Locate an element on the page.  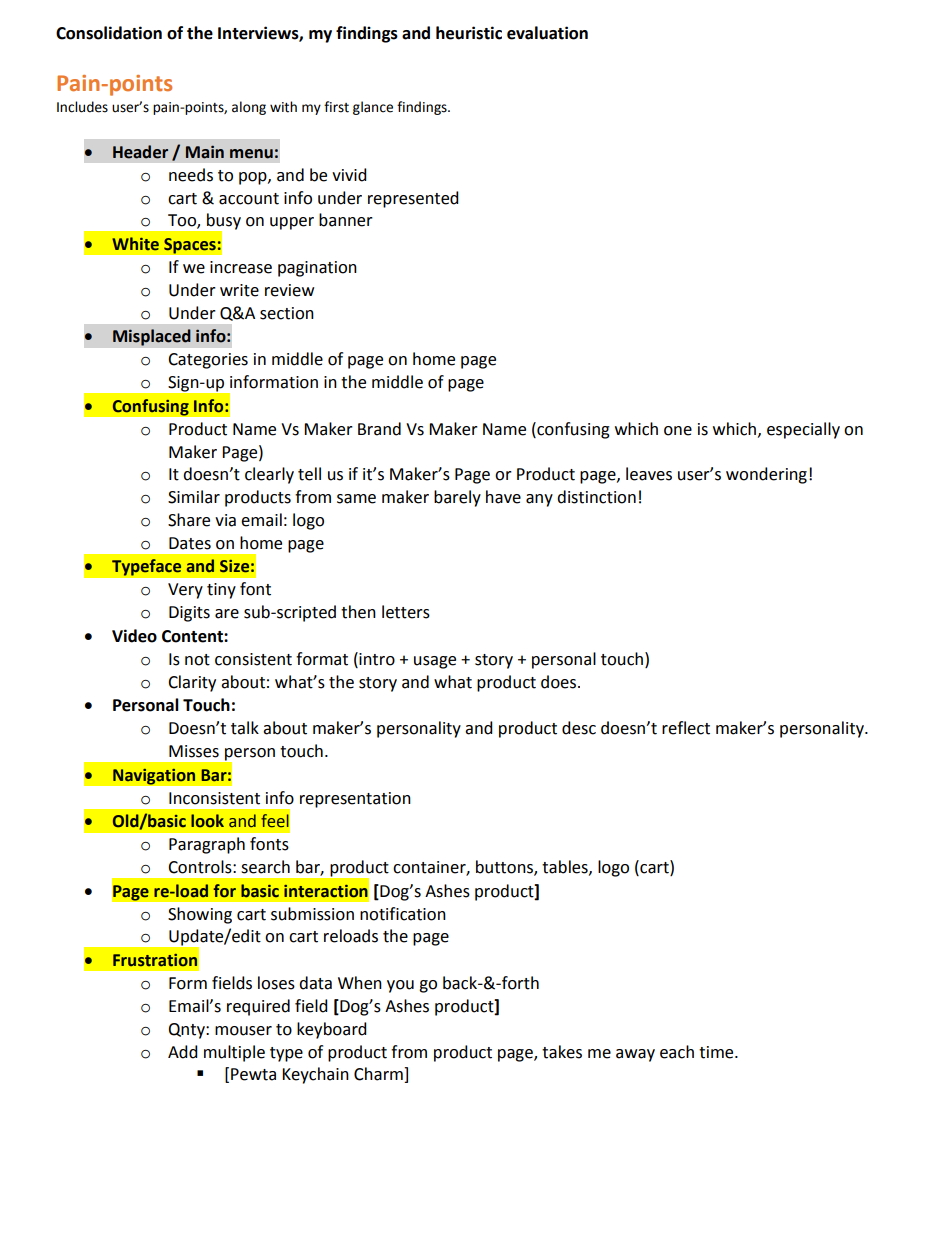
one is located at coordinates (678, 431).
